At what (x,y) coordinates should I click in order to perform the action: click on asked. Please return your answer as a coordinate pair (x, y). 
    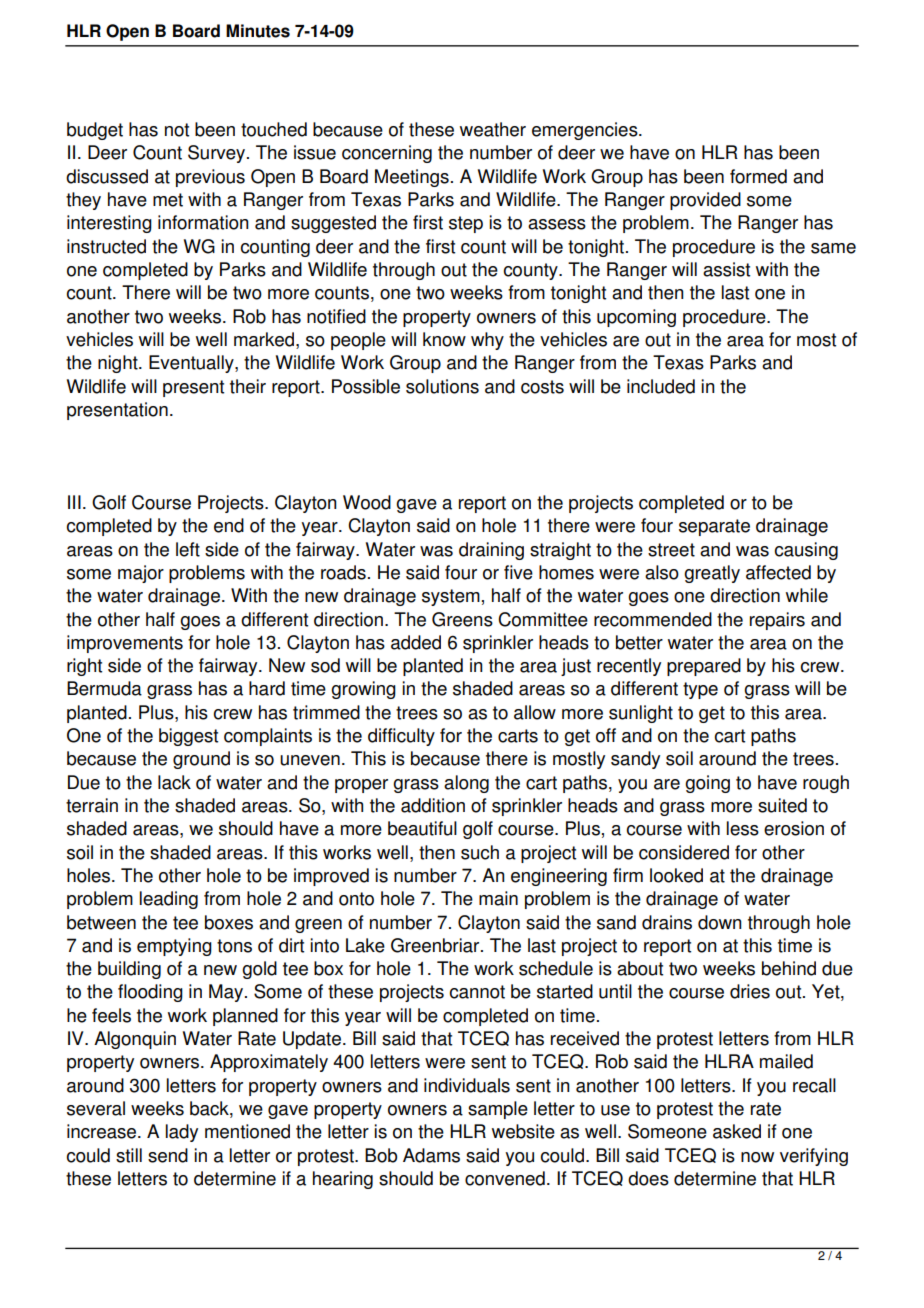
    Looking at the image, I should click on (737, 1131).
